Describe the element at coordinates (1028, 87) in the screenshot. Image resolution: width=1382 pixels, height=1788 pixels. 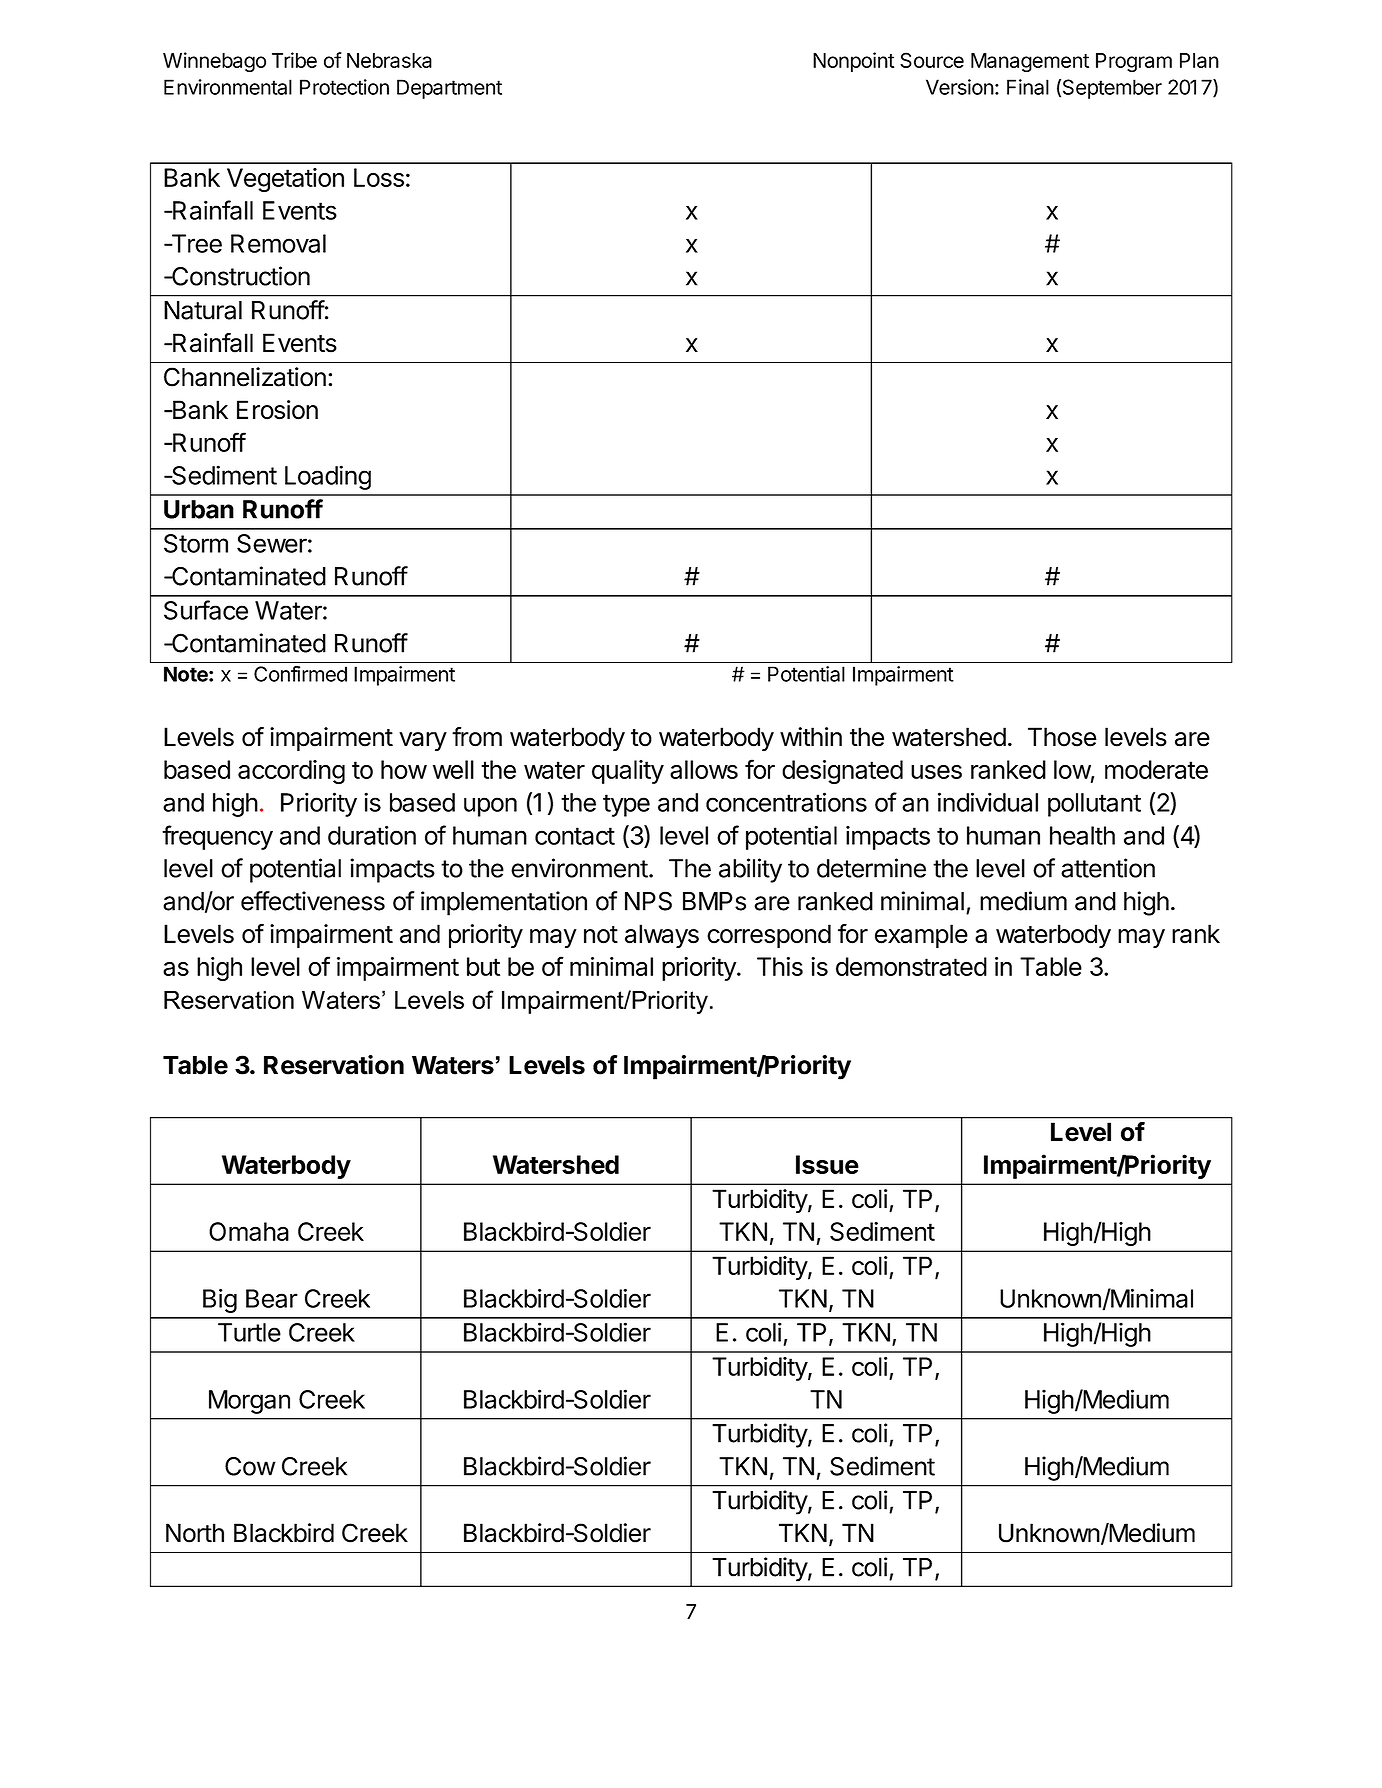
I see `Final` at that location.
